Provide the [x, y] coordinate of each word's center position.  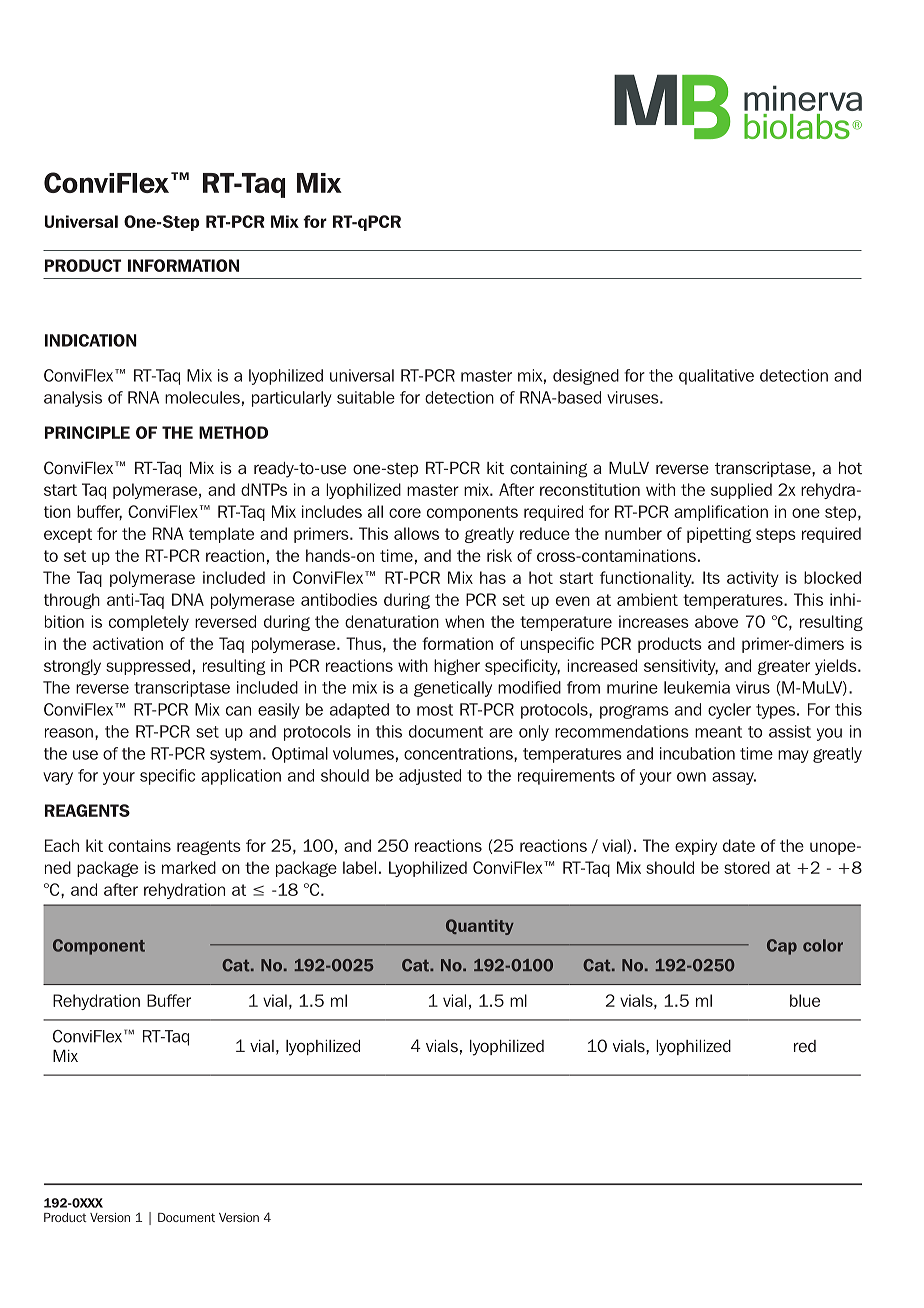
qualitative [716, 377]
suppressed [148, 667]
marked [189, 867]
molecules [202, 397]
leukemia [697, 687]
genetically [453, 689]
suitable [366, 397]
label [359, 867]
